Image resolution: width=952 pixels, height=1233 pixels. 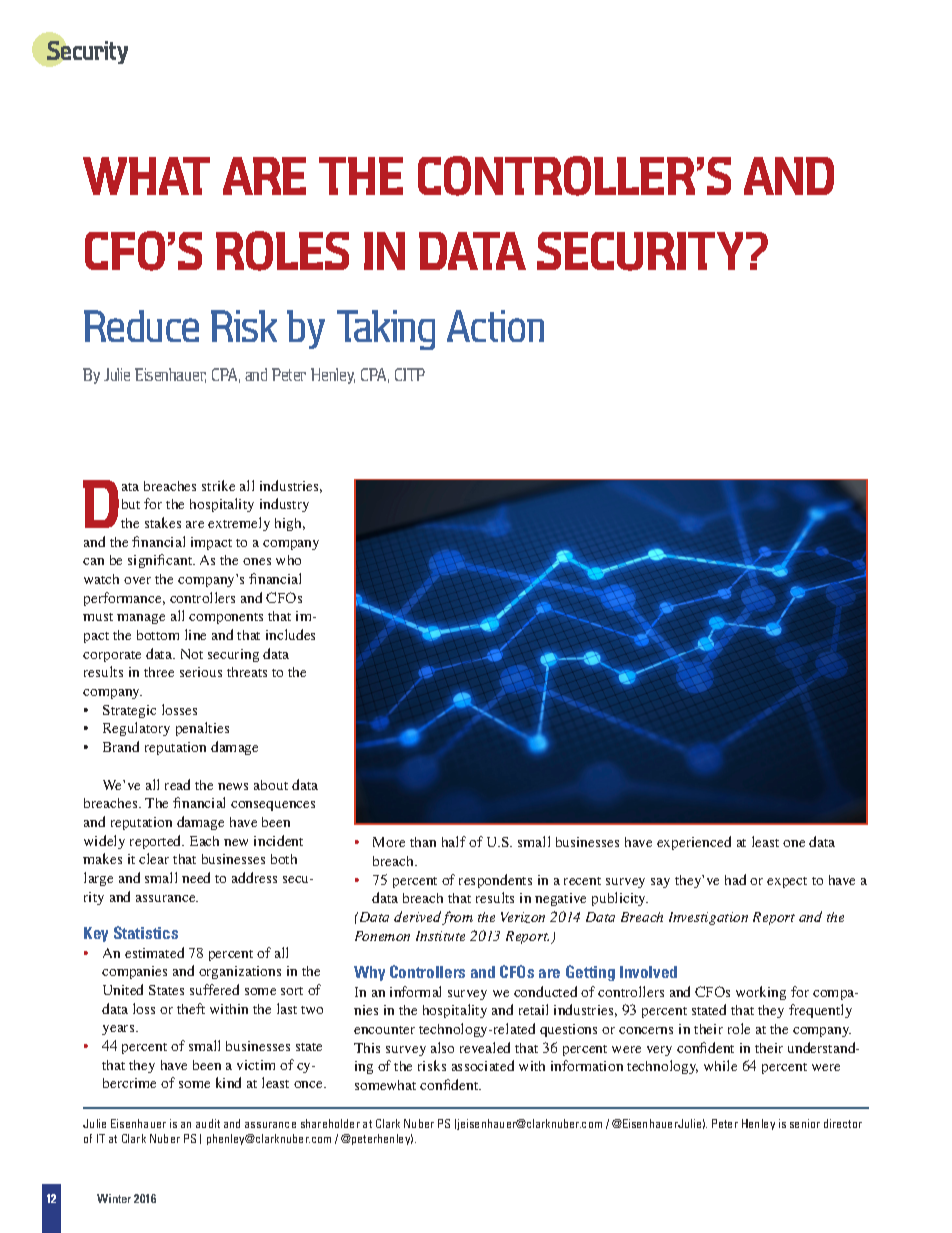 What do you see at coordinates (495, 326) in the document?
I see `Action` at bounding box center [495, 326].
